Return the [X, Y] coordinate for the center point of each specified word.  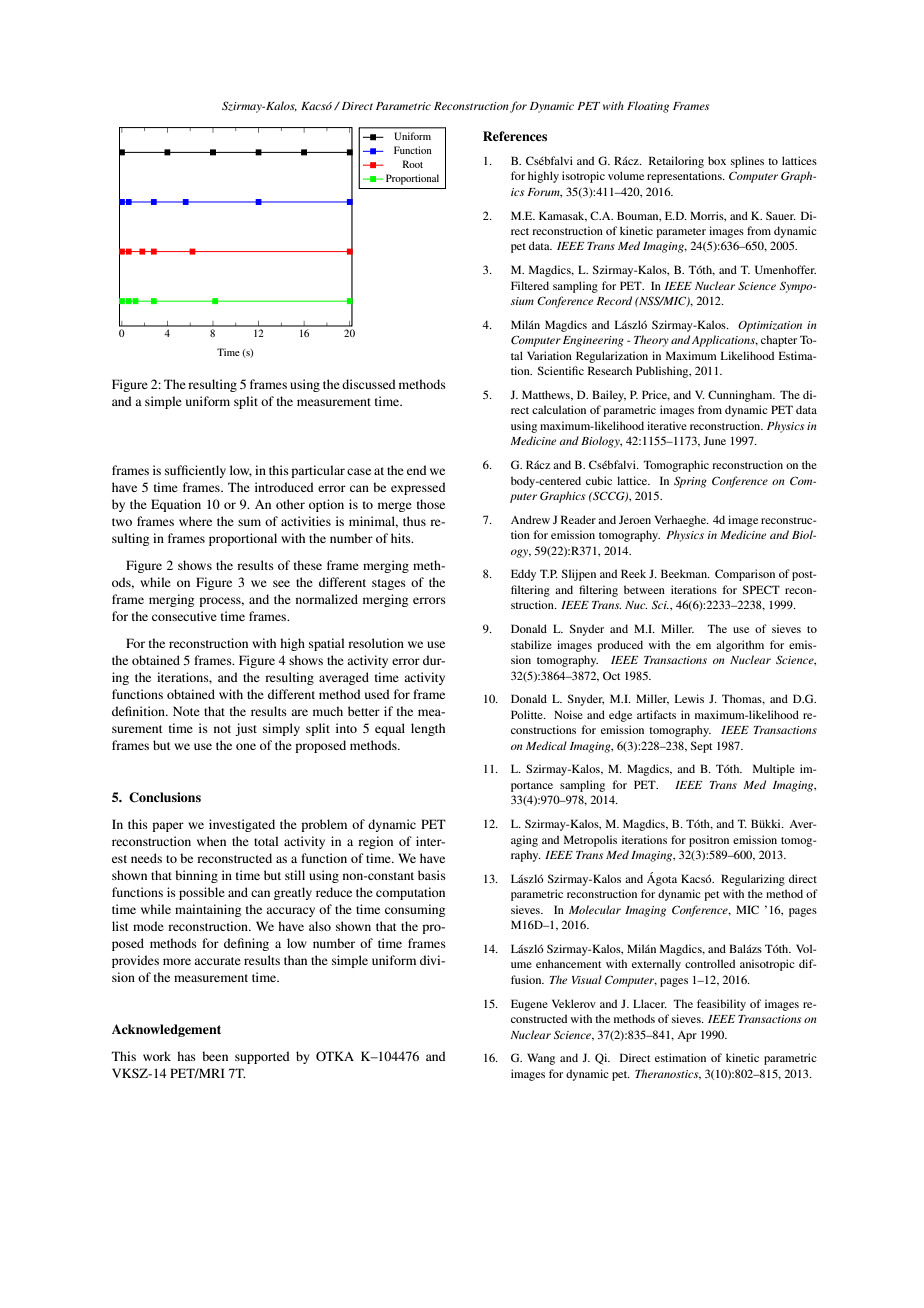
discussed [369, 384]
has [186, 1056]
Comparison [745, 575]
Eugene [529, 1005]
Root [413, 164]
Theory [651, 341]
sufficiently [195, 471]
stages [389, 584]
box [717, 160]
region [375, 842]
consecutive [184, 616]
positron [709, 841]
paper [168, 827]
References [515, 136]
